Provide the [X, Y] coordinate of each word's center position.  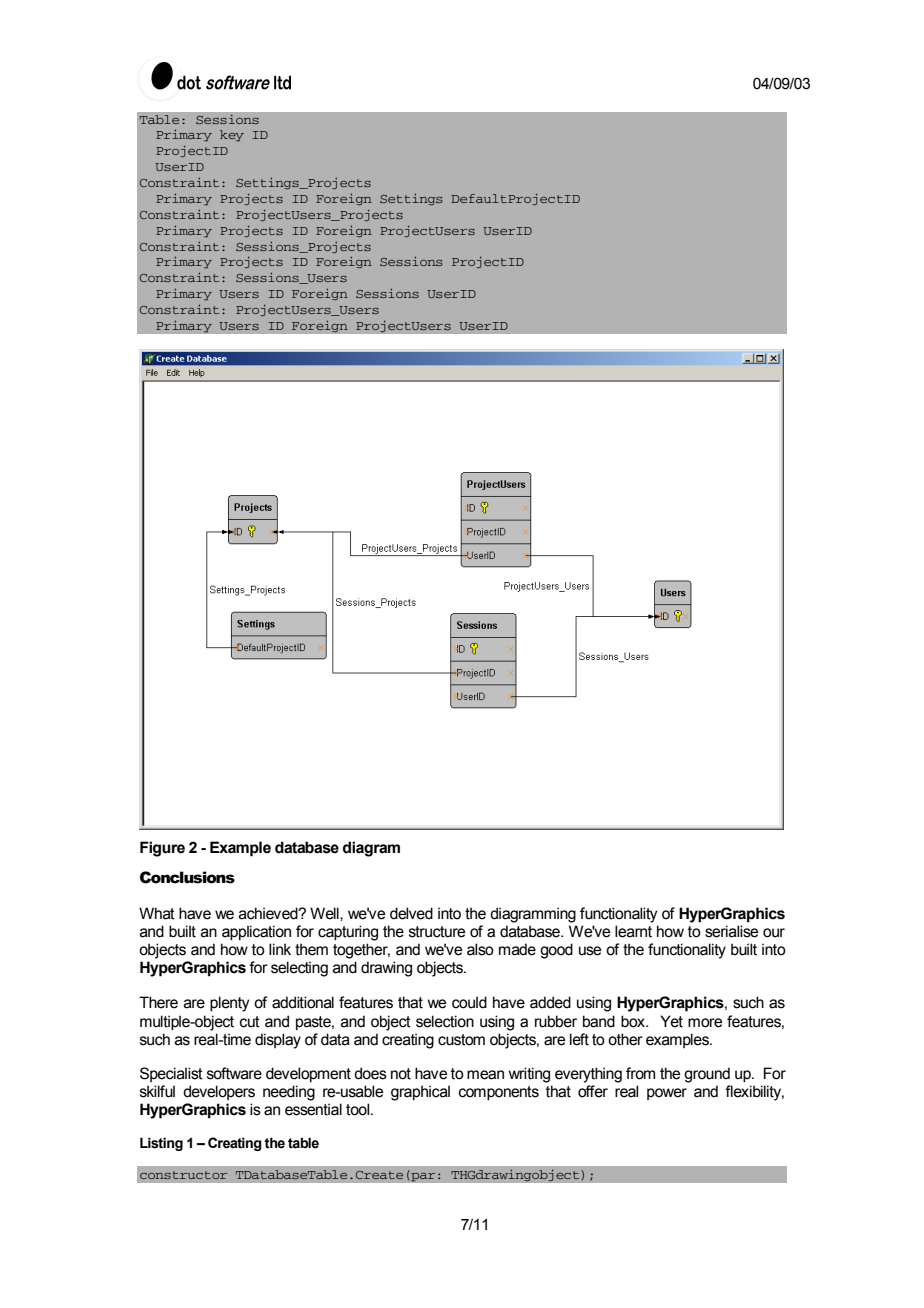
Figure [162, 849]
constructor [183, 1175]
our [774, 933]
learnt [633, 931]
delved [411, 913]
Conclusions [187, 877]
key [232, 135]
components [499, 1093]
